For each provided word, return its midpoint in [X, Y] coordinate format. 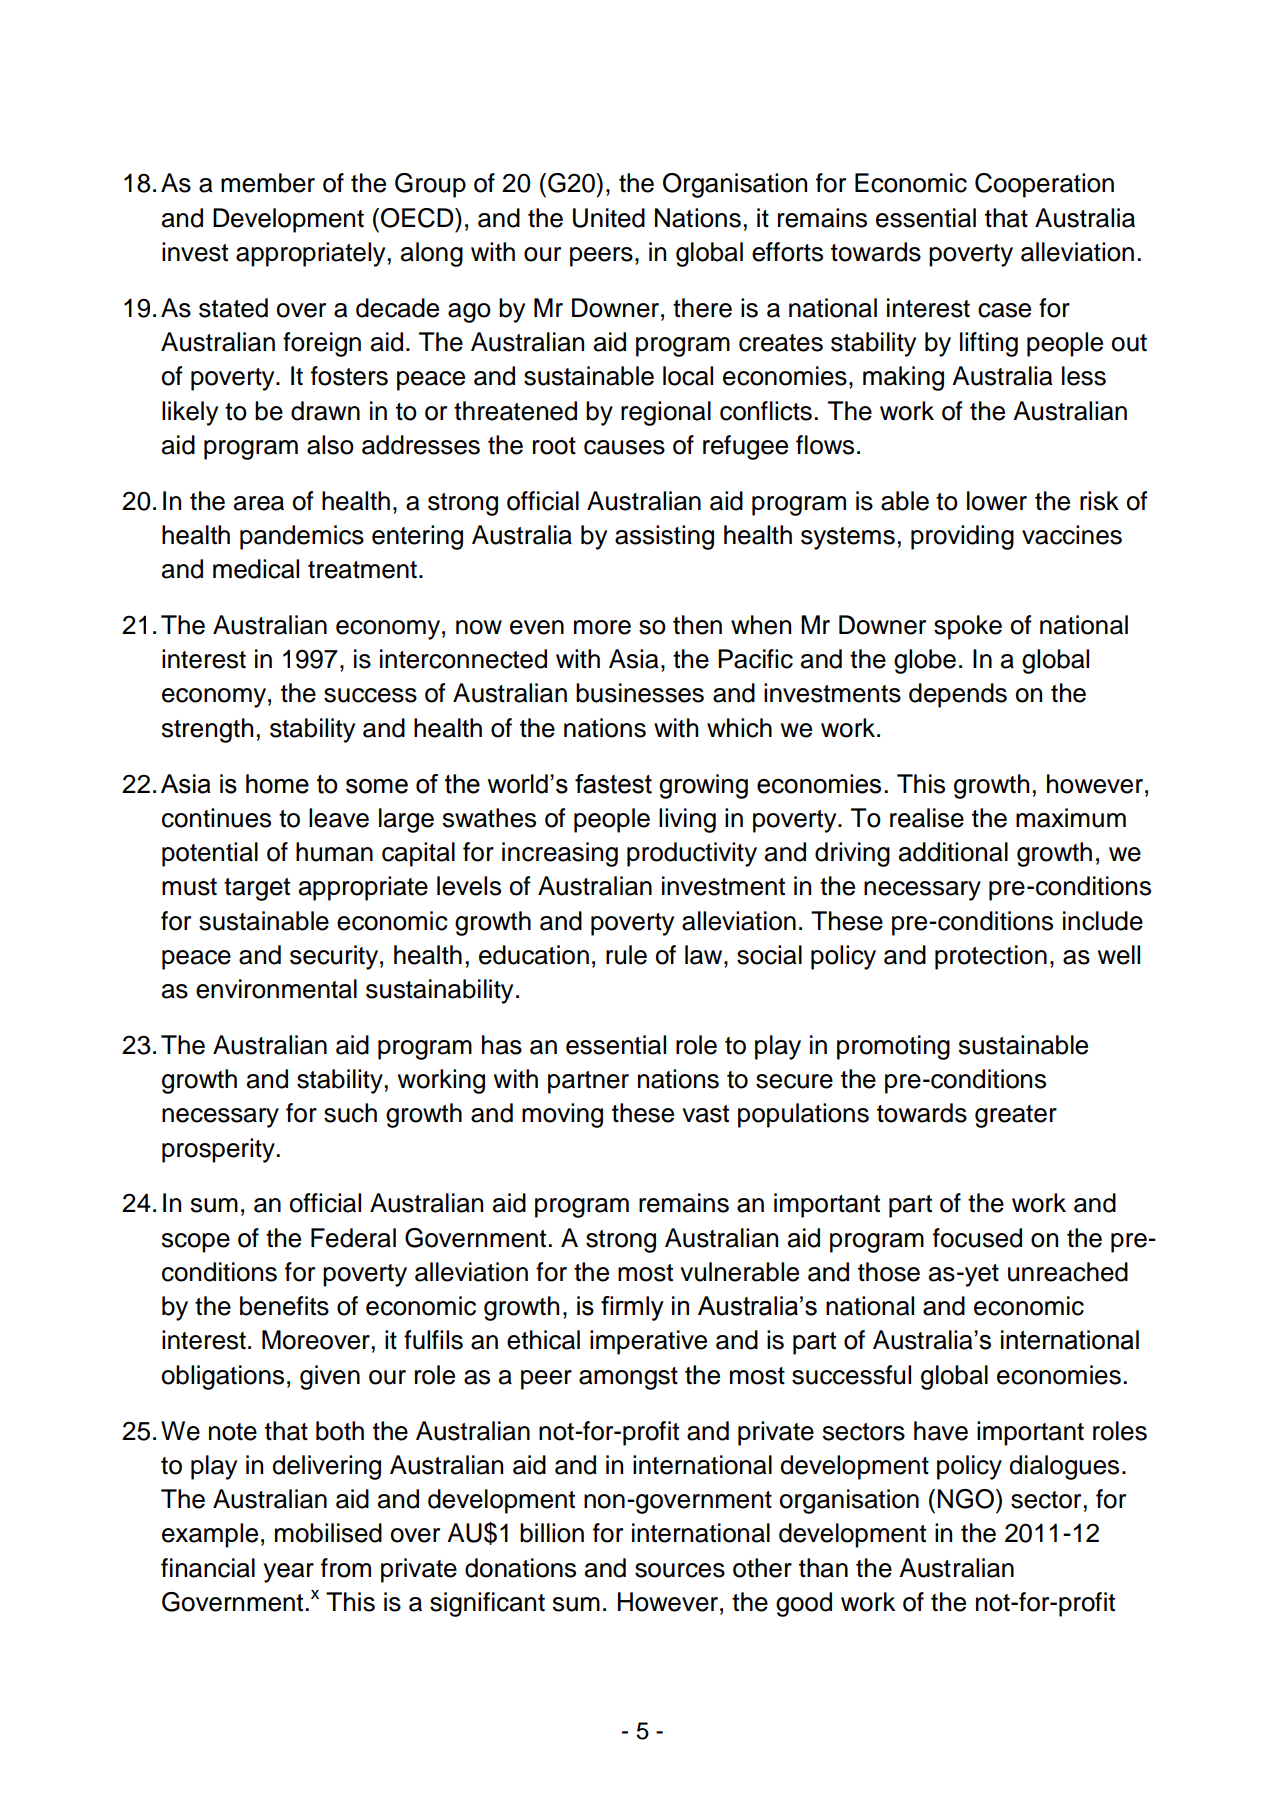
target [257, 889]
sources [680, 1570]
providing [962, 537]
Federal [353, 1238]
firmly [632, 1308]
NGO [967, 1499]
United [609, 218]
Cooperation [1044, 185]
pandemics [302, 537]
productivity [692, 854]
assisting [664, 537]
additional [953, 852]
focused [977, 1238]
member [268, 183]
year [288, 1573]
